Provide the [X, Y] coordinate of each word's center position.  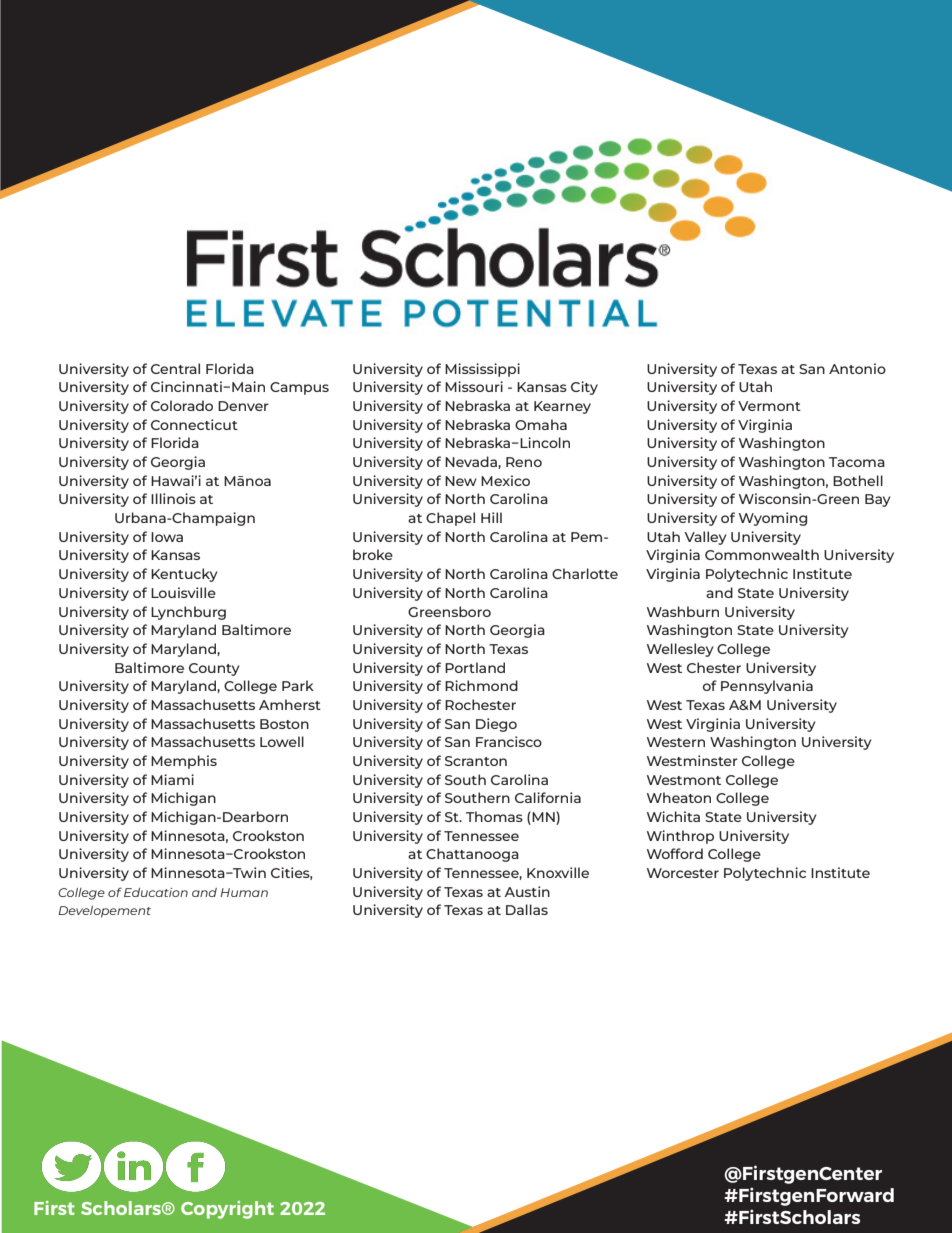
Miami [172, 779]
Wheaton [679, 797]
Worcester [683, 873]
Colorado [182, 405]
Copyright [227, 1210]
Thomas [494, 816]
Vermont [769, 406]
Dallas [527, 909]
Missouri [474, 386]
